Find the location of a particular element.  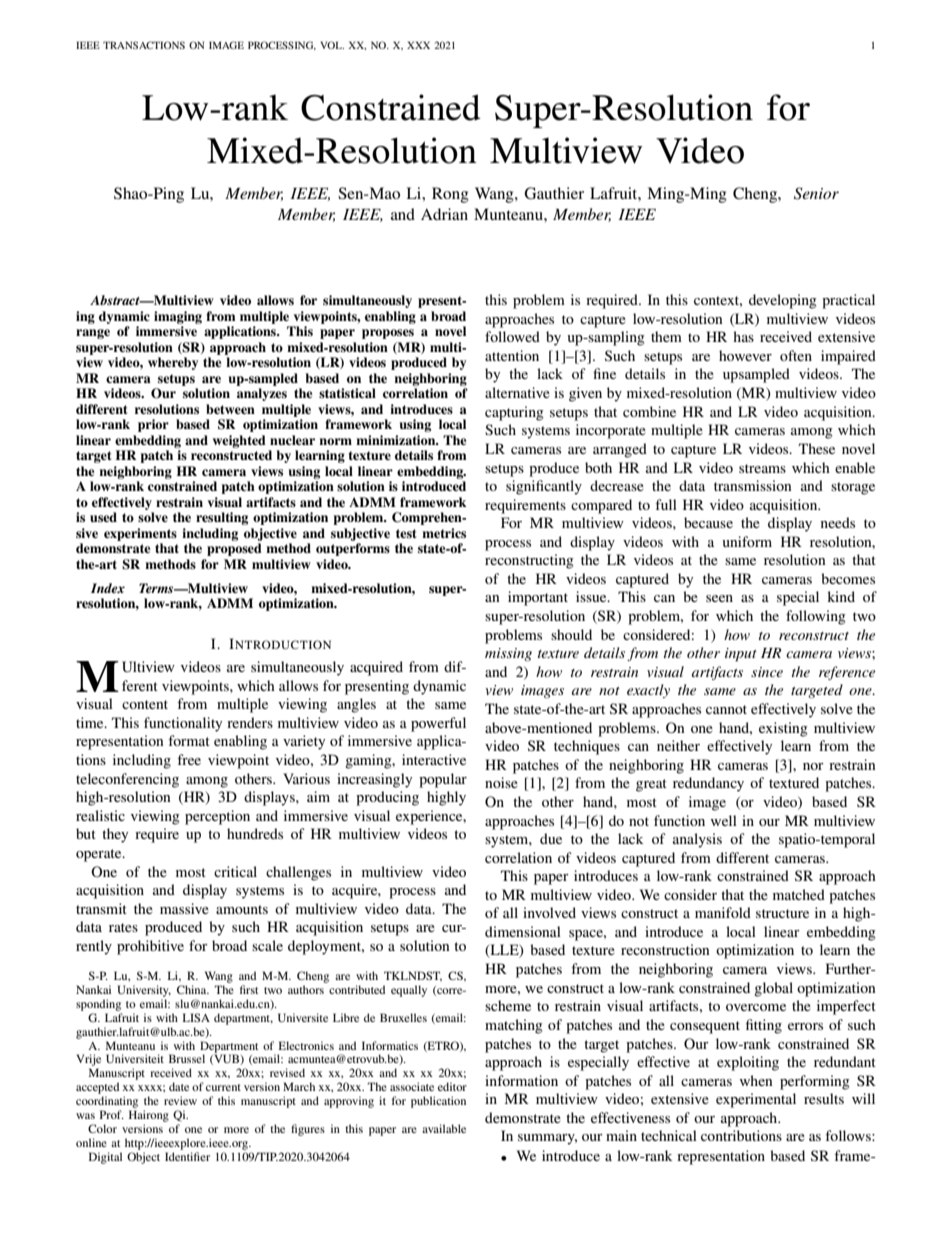

noise is located at coordinates (501, 782).
